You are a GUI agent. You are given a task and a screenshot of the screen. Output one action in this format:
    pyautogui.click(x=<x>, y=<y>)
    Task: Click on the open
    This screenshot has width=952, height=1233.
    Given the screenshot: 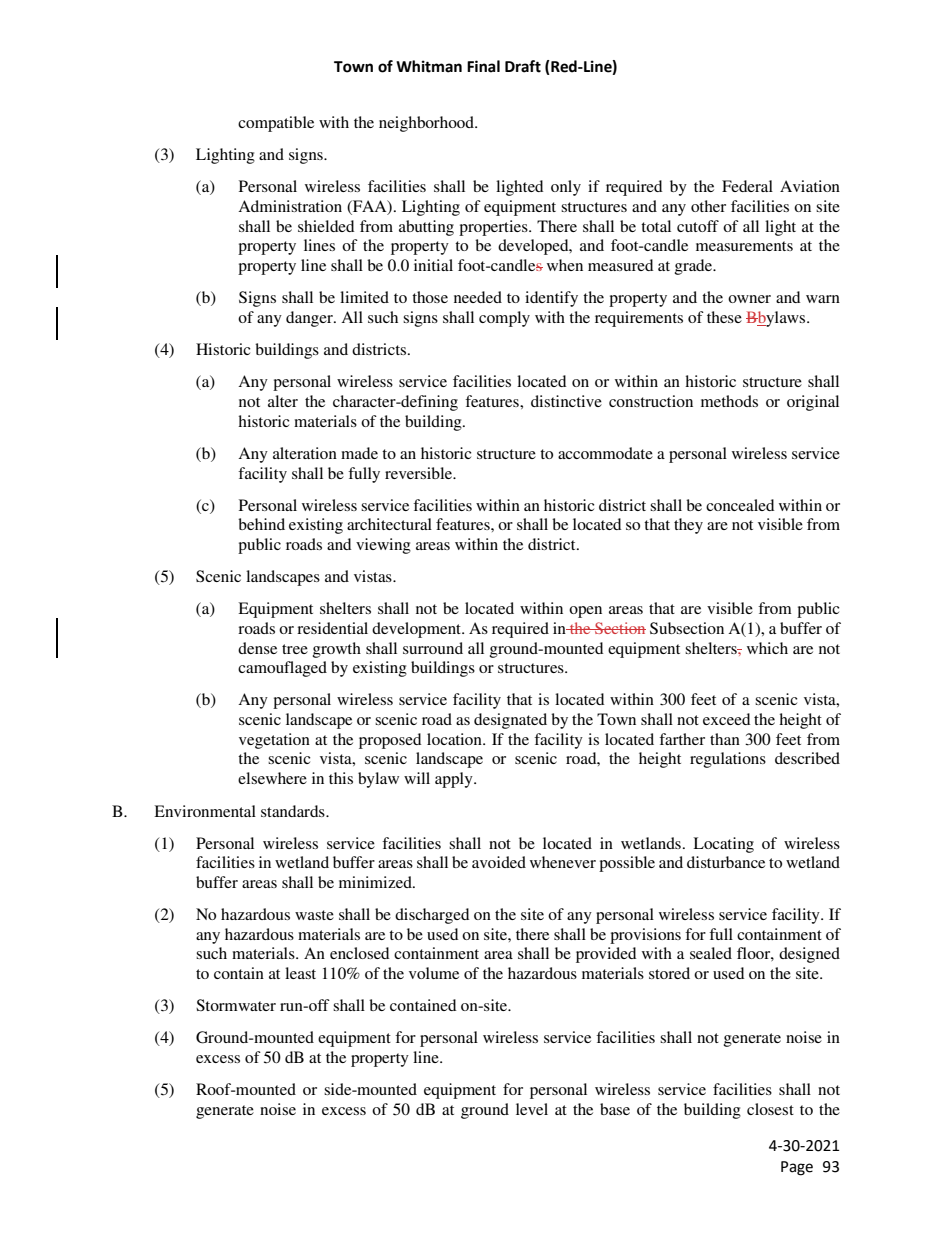 What is the action you would take?
    pyautogui.click(x=585, y=612)
